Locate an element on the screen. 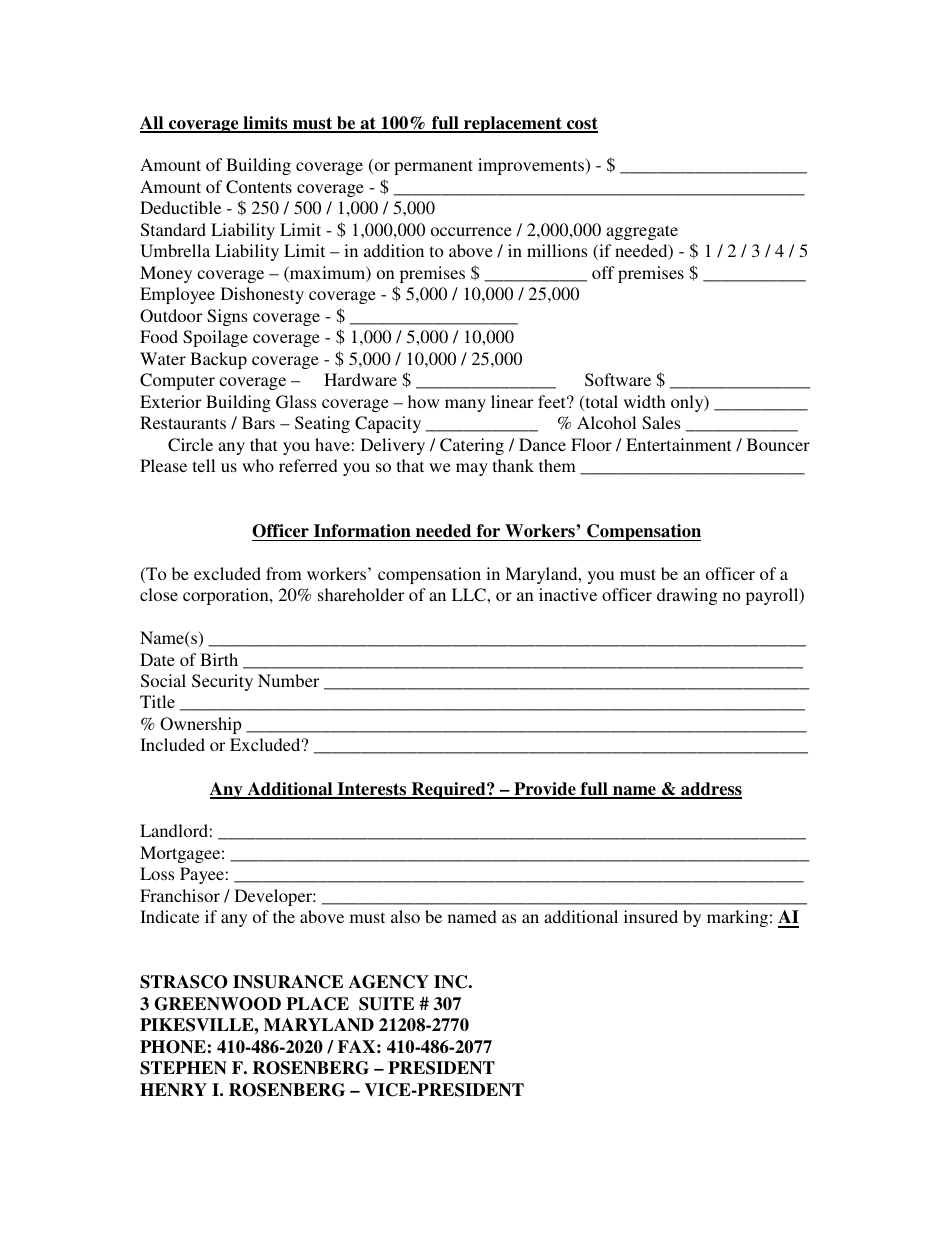  many is located at coordinates (465, 405).
